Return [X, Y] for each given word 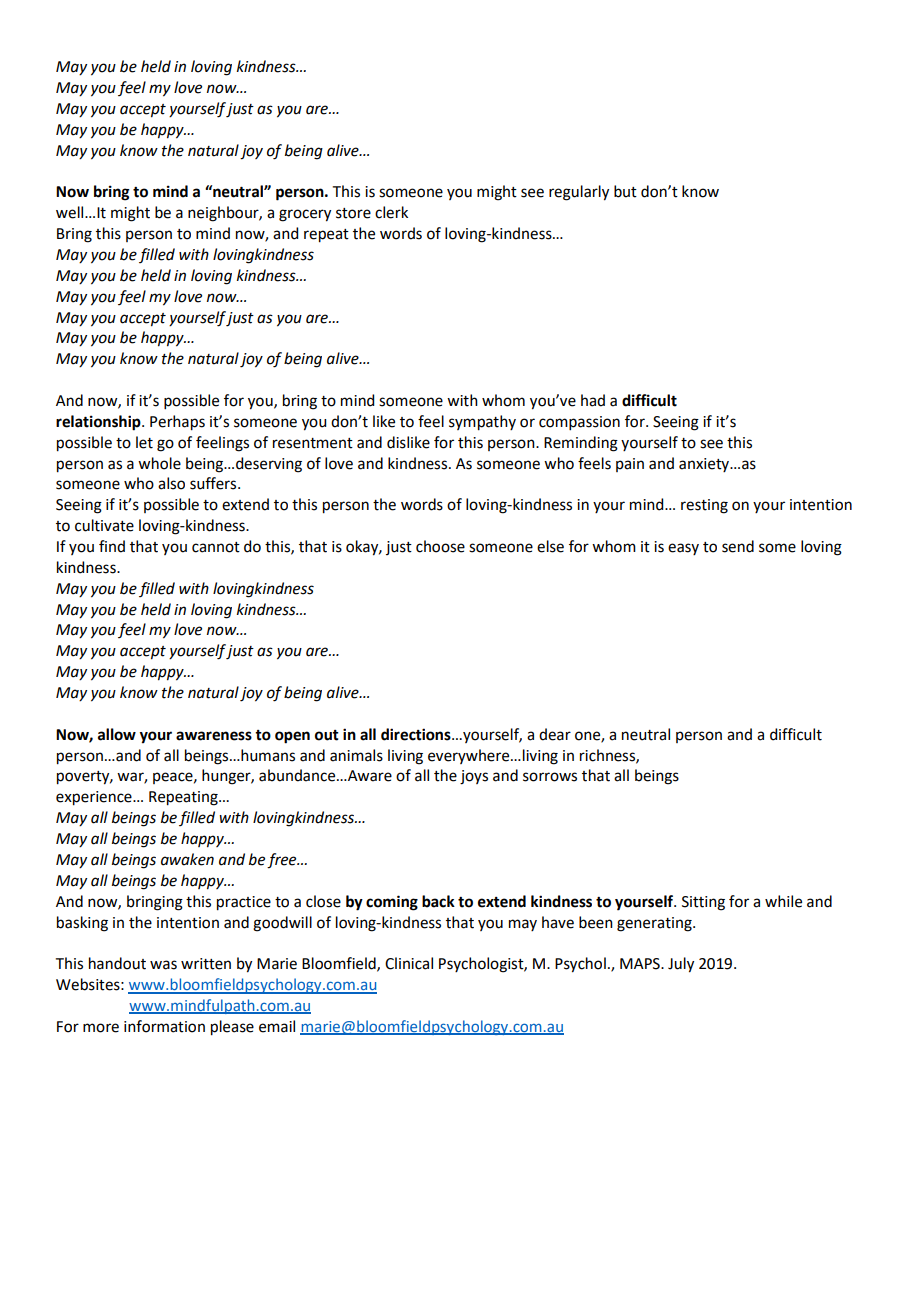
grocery [305, 215]
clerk [391, 212]
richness [608, 756]
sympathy [482, 423]
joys [474, 777]
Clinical [409, 963]
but [625, 191]
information [164, 1026]
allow [117, 734]
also [171, 483]
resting [704, 506]
